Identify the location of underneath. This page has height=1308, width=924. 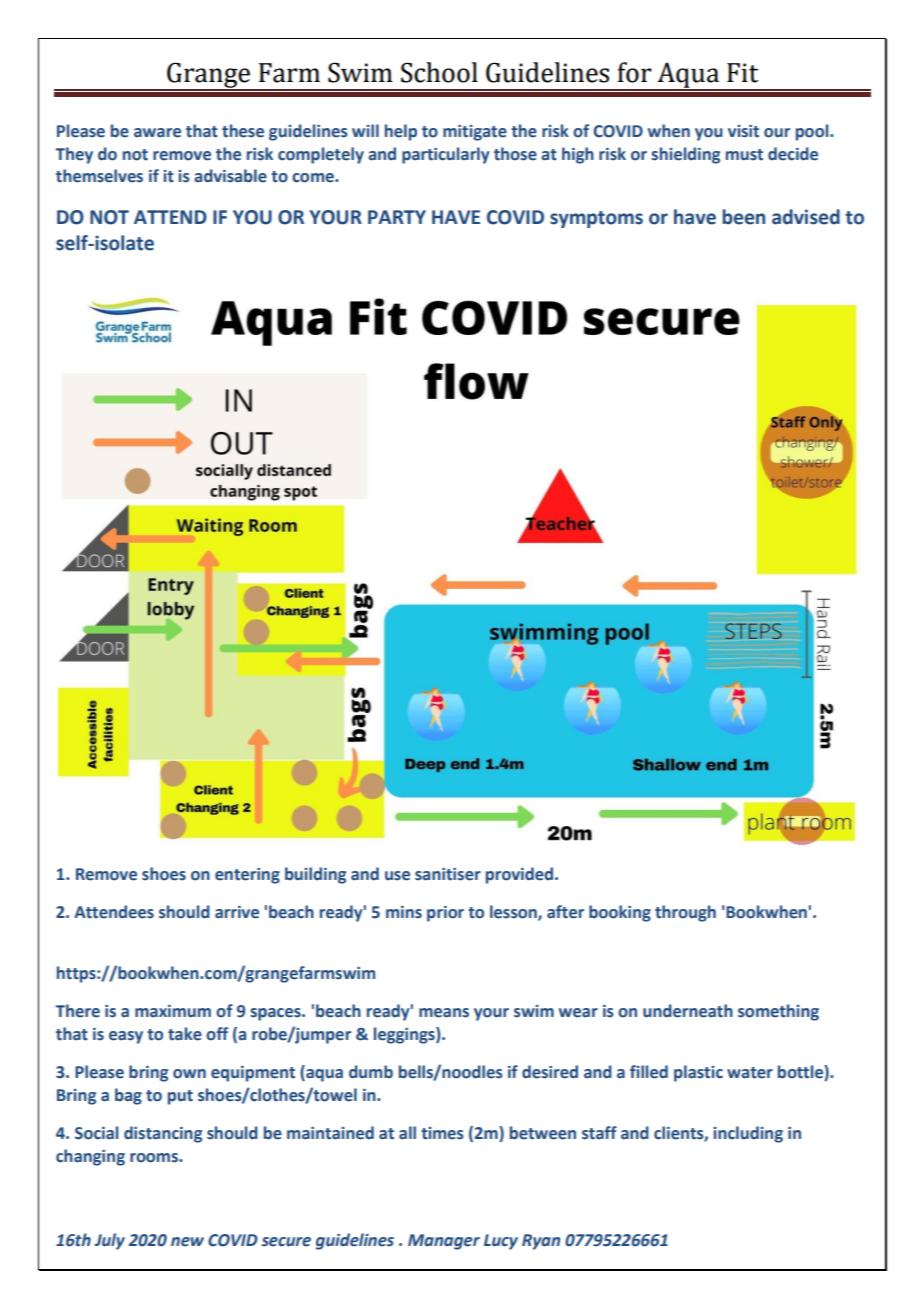
(688, 1011).
